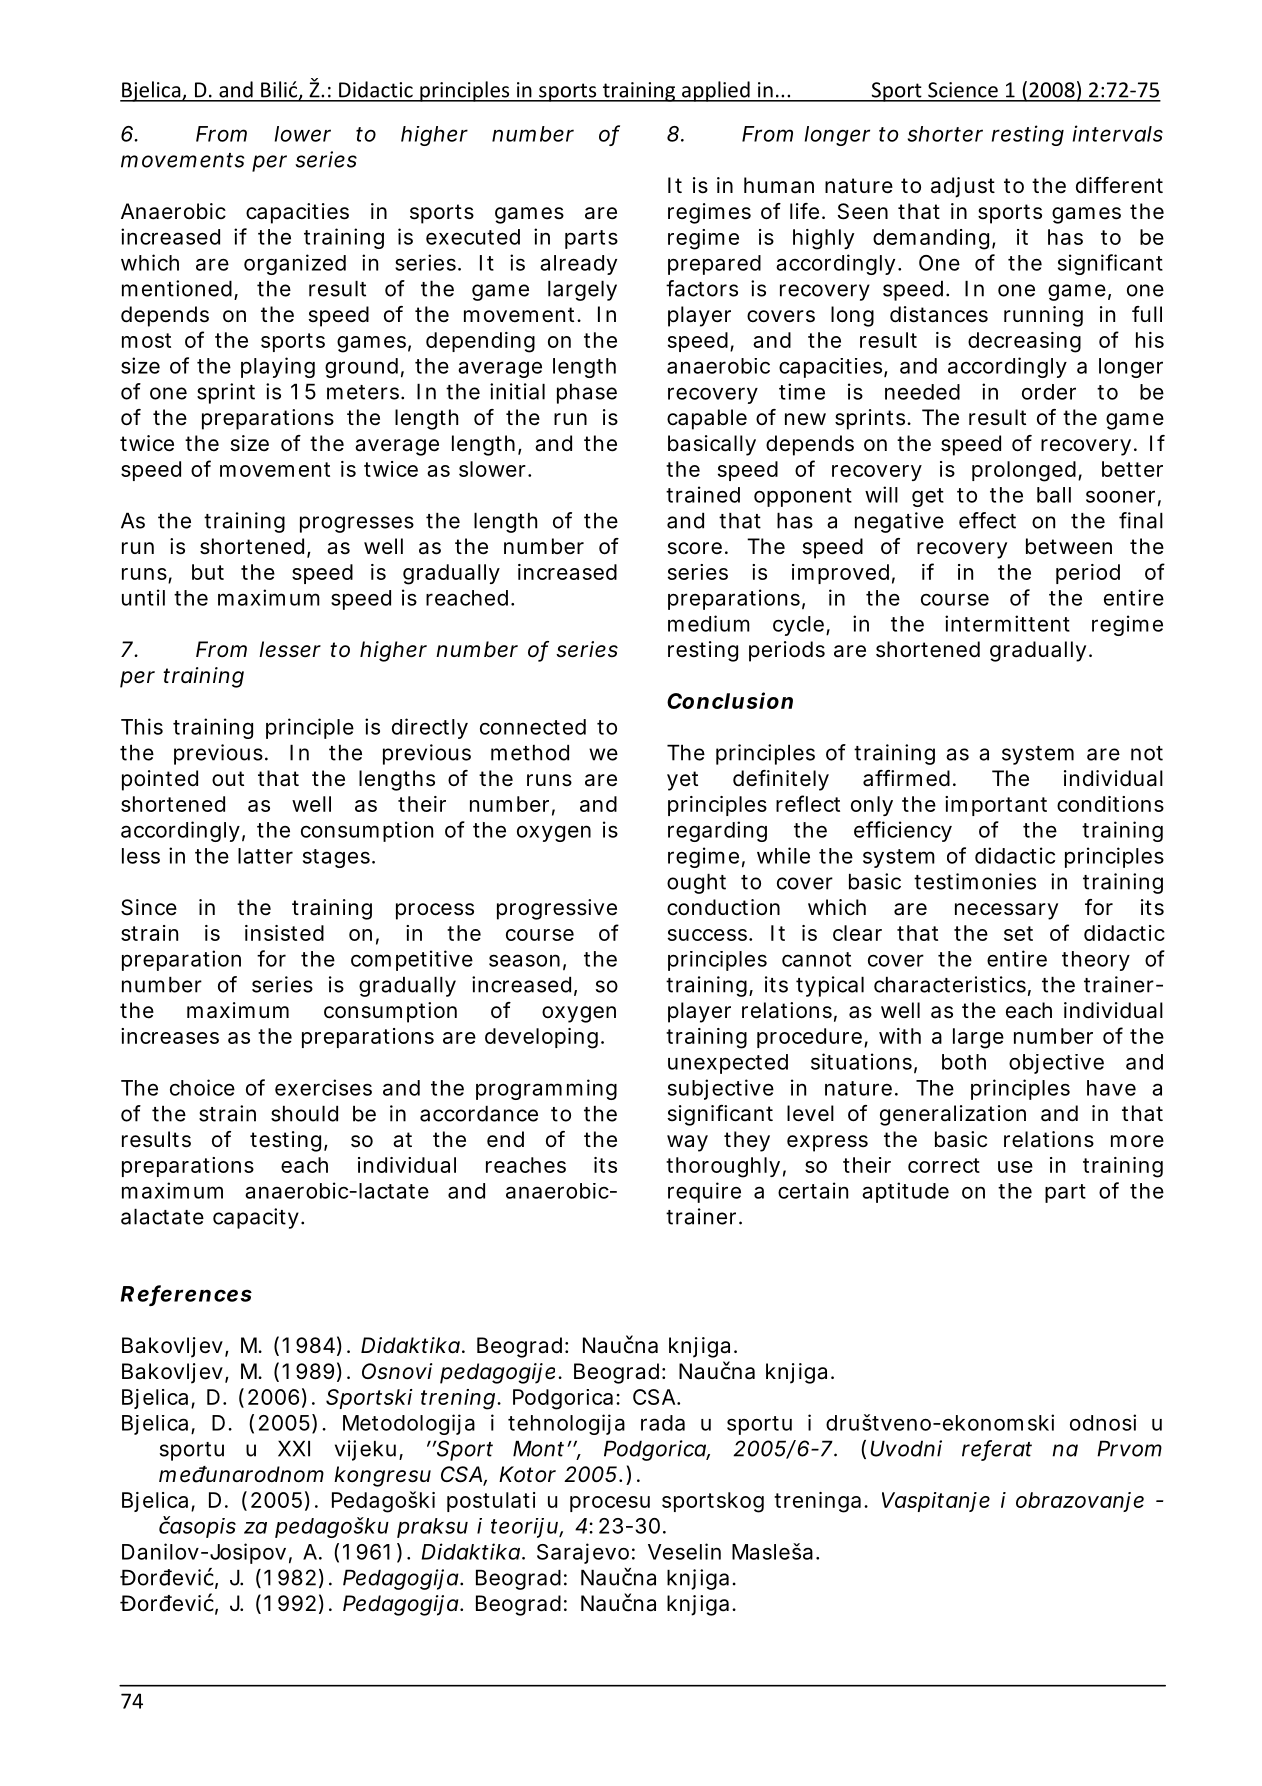 This document has width=1262, height=1786. Describe the element at coordinates (202, 1087) in the document. I see `choice` at that location.
